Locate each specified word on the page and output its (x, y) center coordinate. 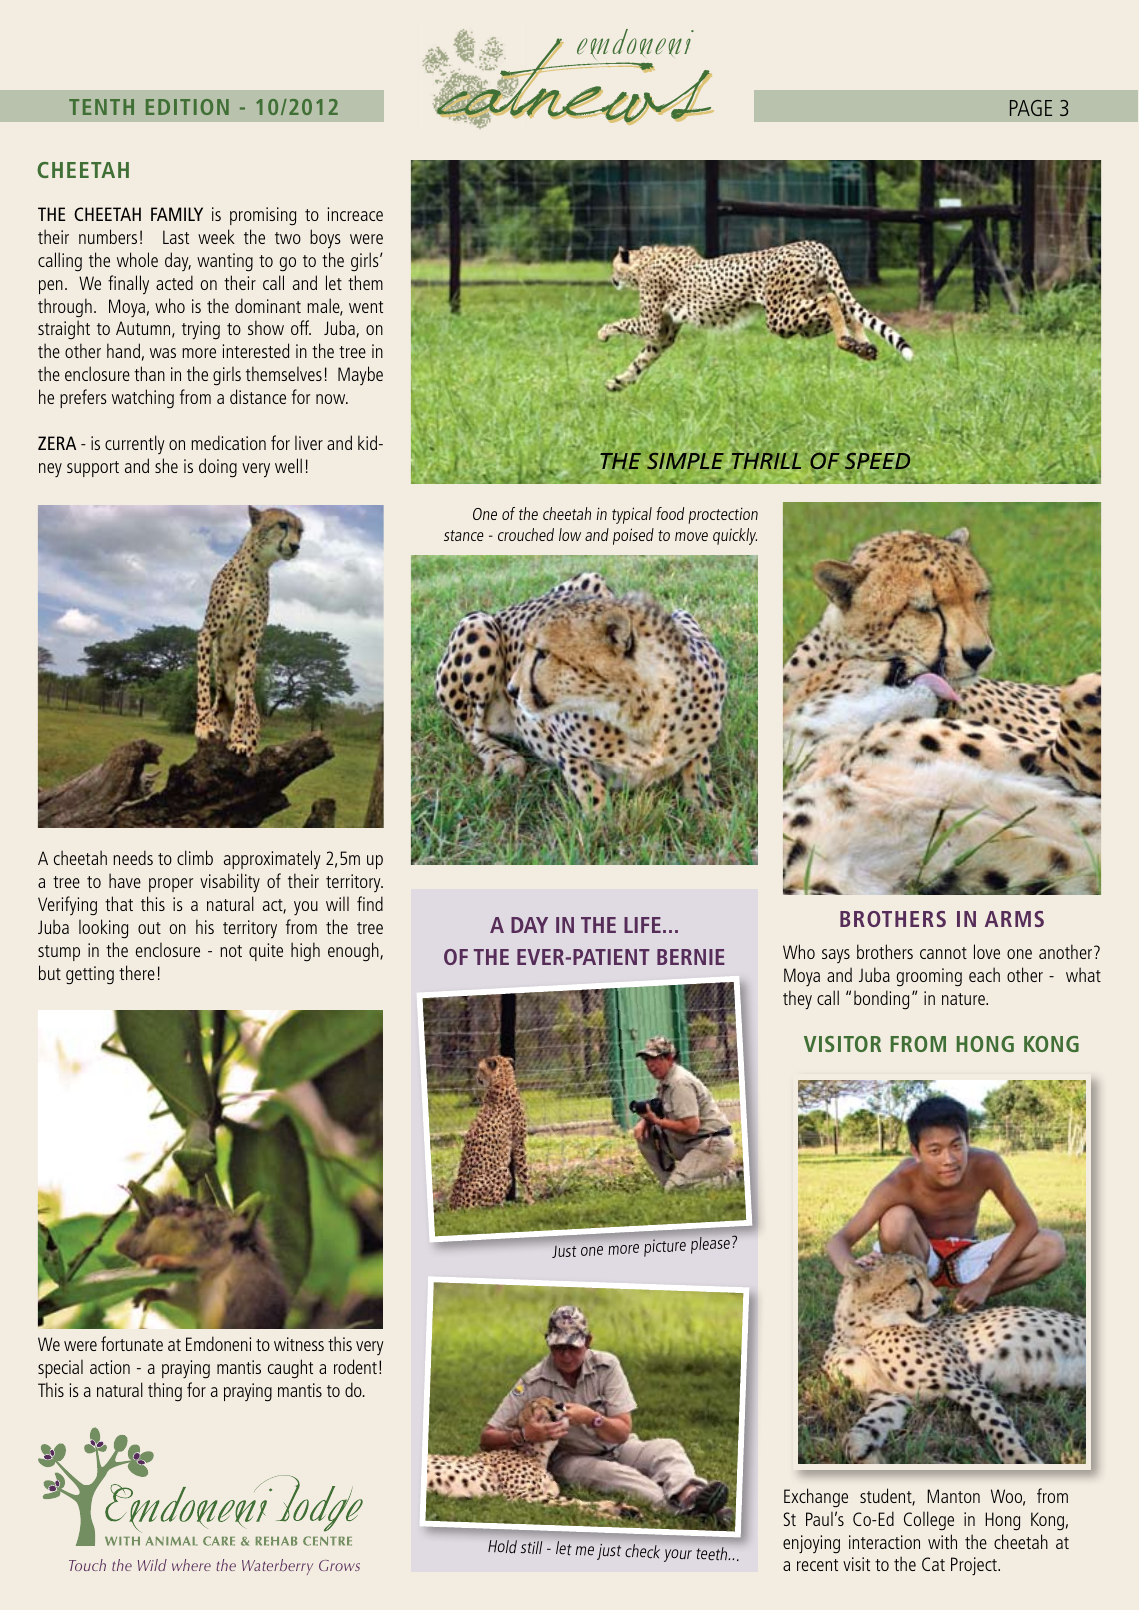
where (191, 1565)
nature (964, 999)
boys (325, 238)
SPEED (877, 460)
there (137, 972)
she (166, 465)
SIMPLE (685, 461)
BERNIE (691, 957)
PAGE (1031, 108)
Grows (339, 1565)
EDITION (187, 107)
